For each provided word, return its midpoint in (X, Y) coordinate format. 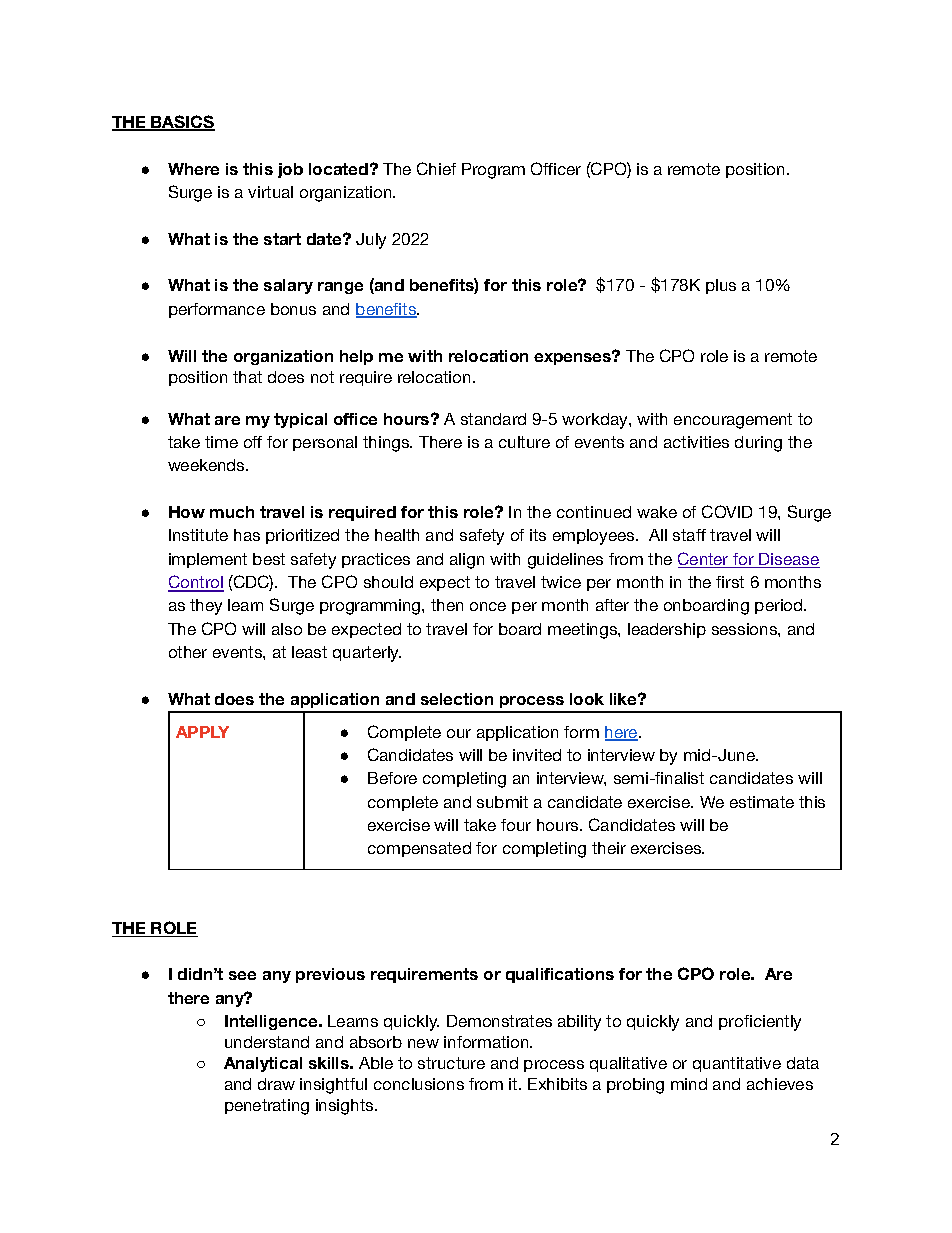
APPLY (202, 732)
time (221, 442)
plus (721, 286)
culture (524, 442)
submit (502, 802)
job (290, 170)
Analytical (263, 1064)
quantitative (737, 1064)
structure (451, 1063)
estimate (762, 802)
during (758, 444)
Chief (436, 168)
